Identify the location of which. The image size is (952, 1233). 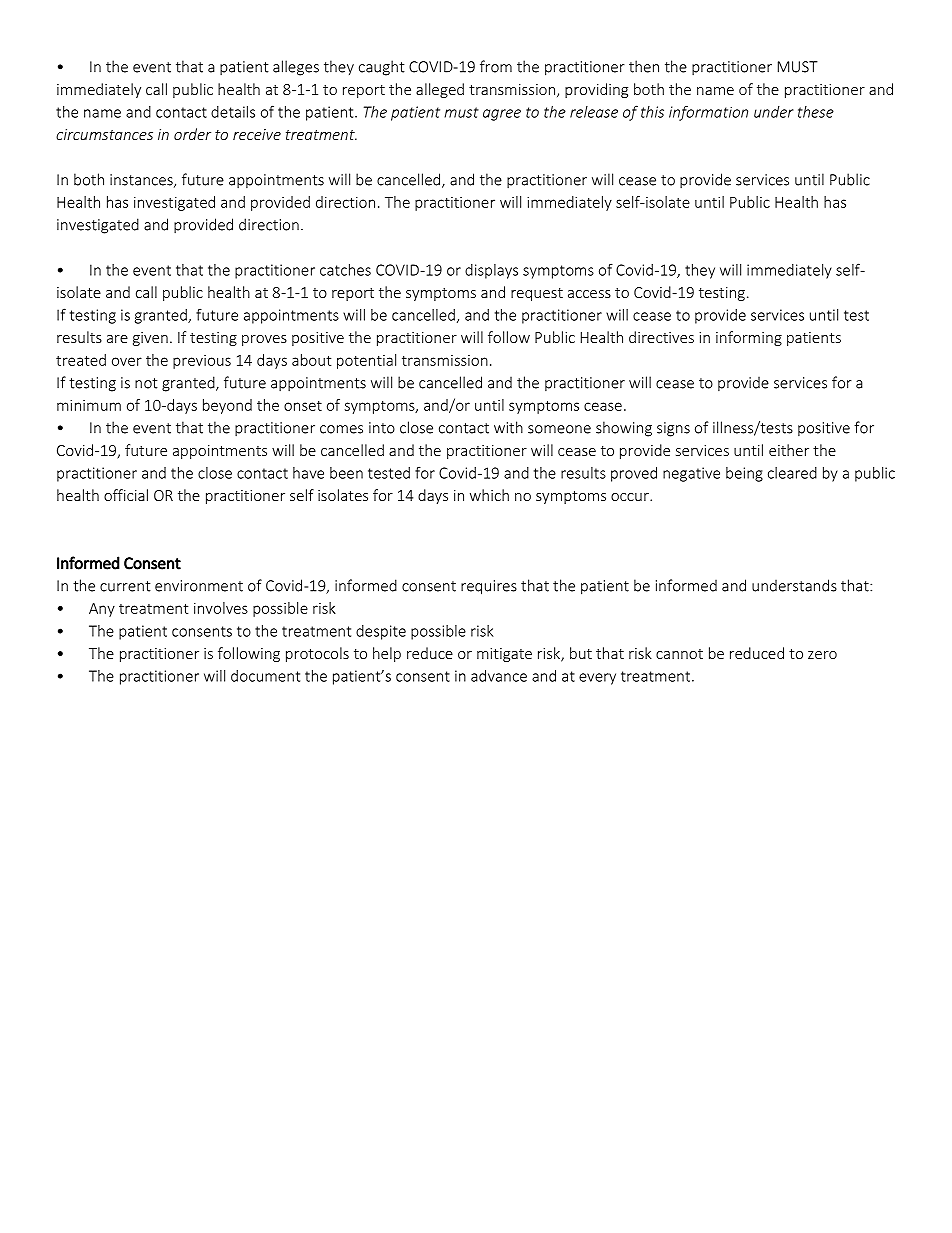
(489, 495).
